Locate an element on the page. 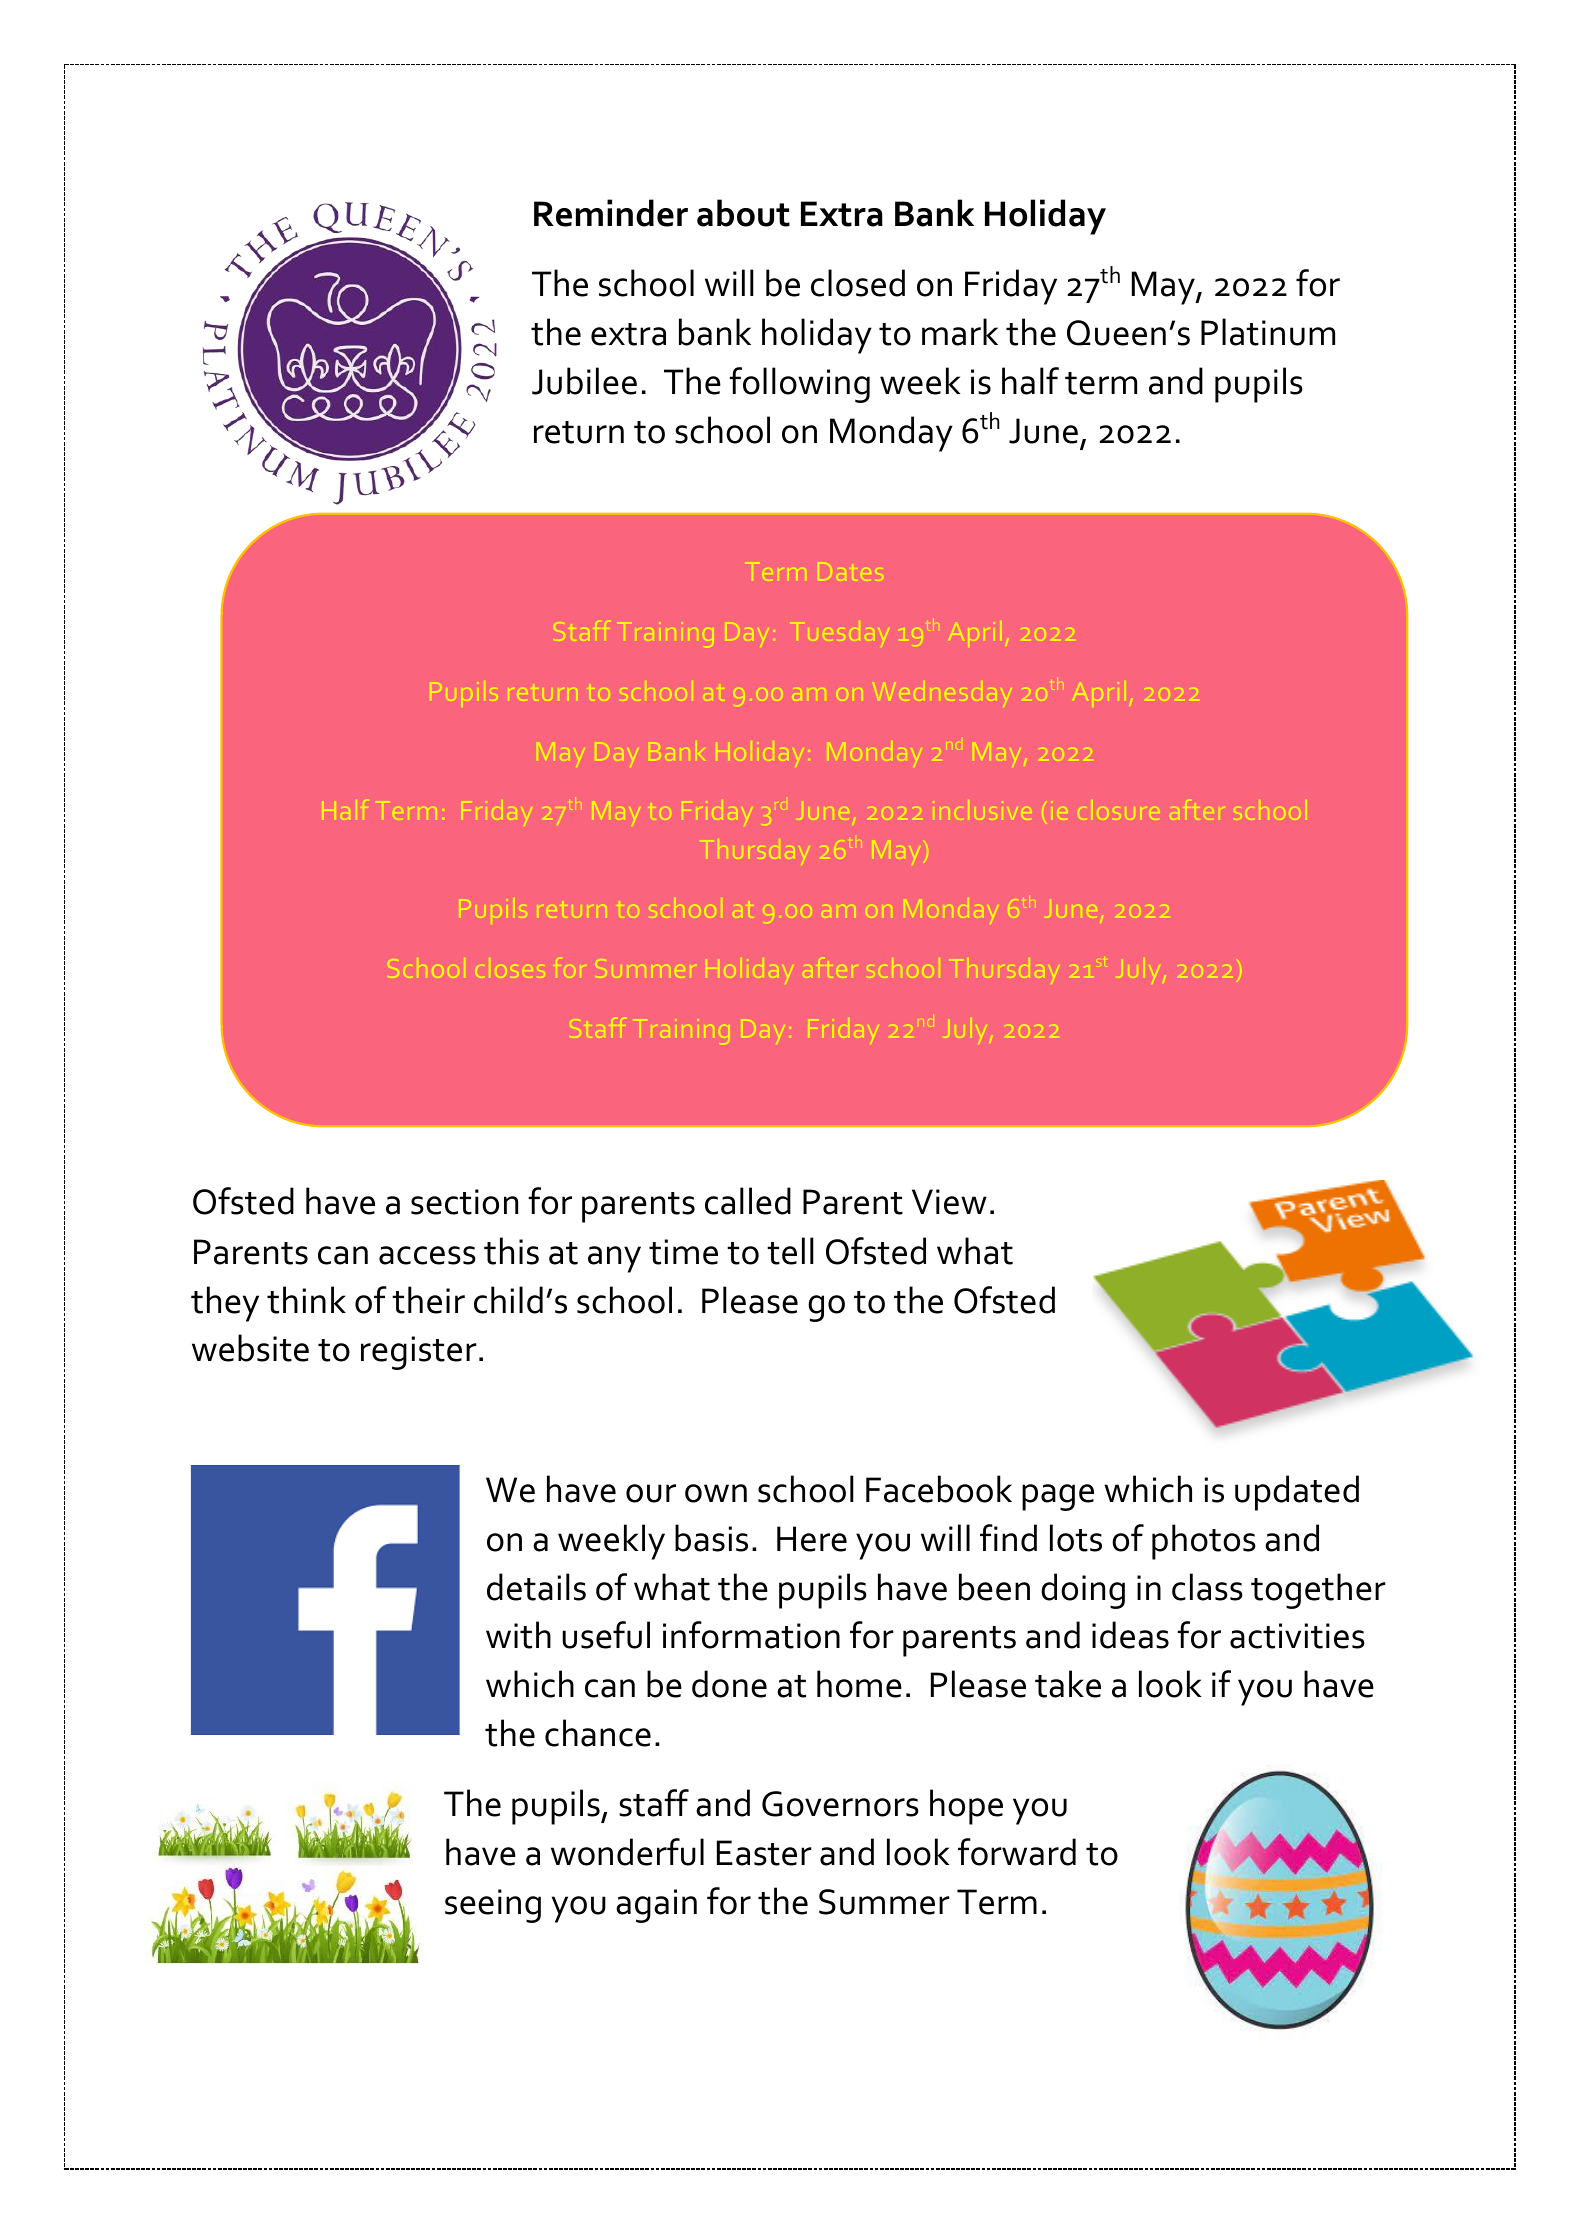 The height and width of the page is (2233, 1579). called is located at coordinates (748, 1201).
